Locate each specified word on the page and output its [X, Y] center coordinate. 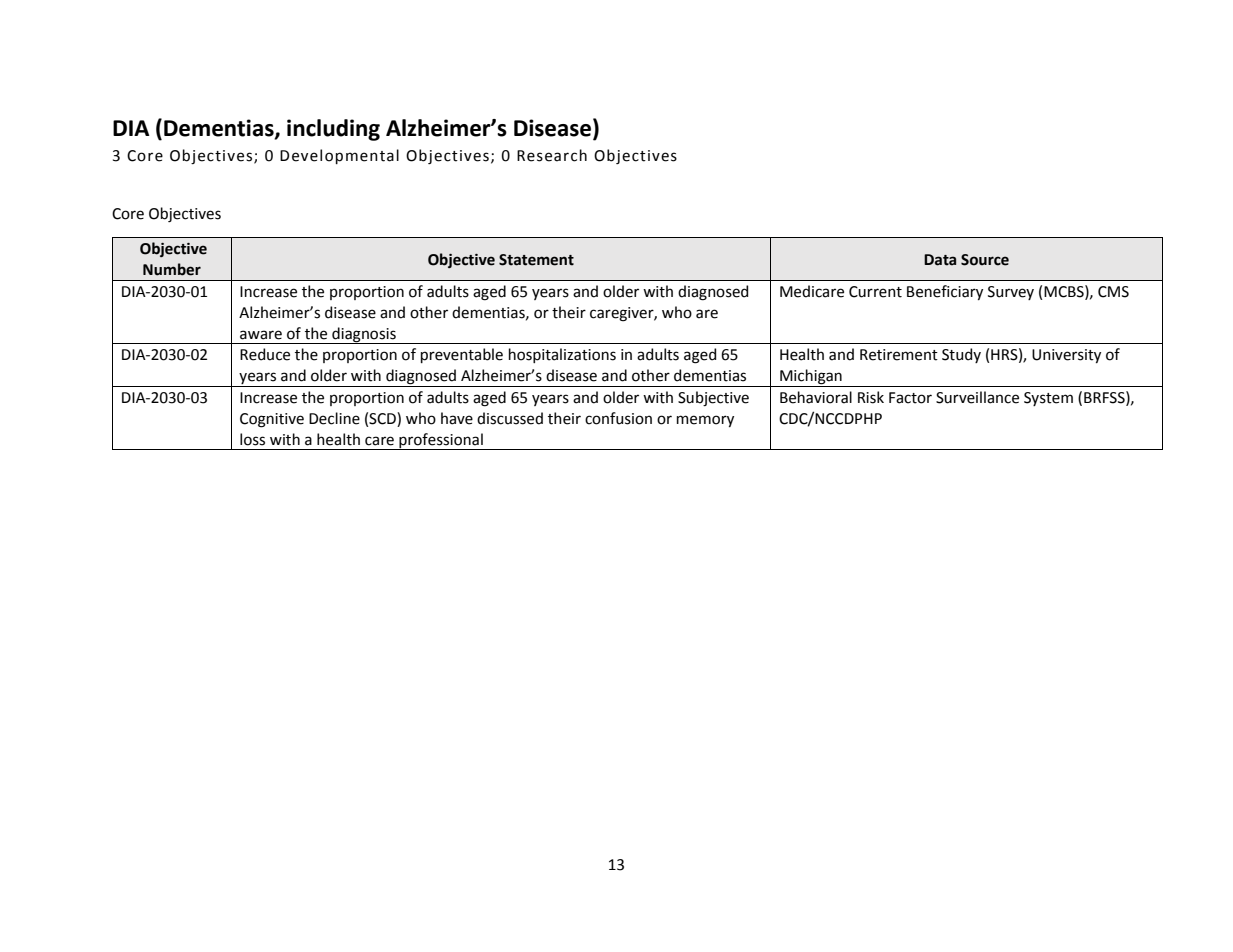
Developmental [339, 156]
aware [261, 335]
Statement [536, 260]
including [333, 130]
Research [552, 155]
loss [252, 439]
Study [961, 355]
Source [985, 260]
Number [172, 269]
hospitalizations [562, 355]
